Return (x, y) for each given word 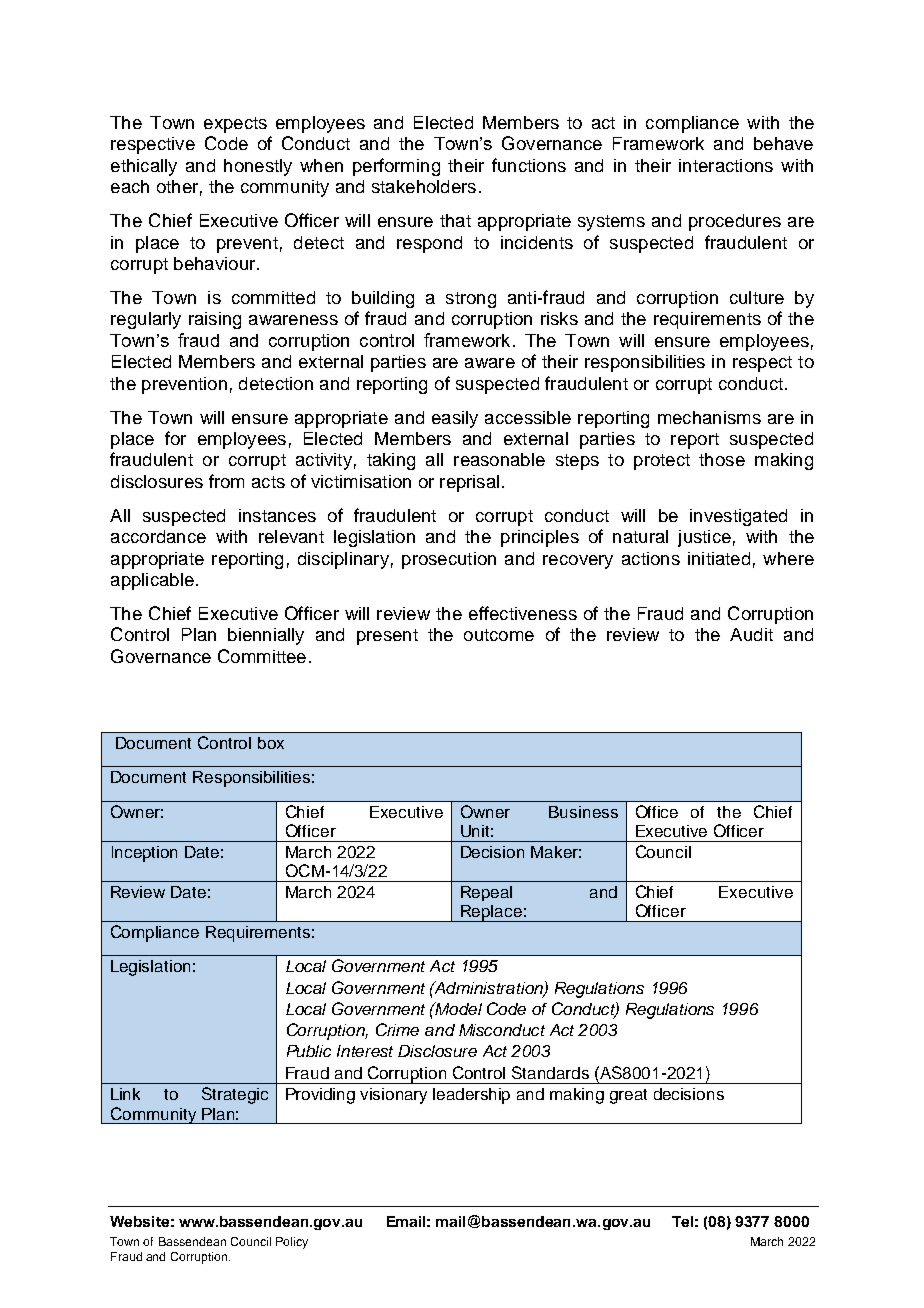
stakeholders (424, 186)
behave (783, 143)
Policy (292, 1243)
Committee (262, 656)
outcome (499, 635)
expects (235, 125)
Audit (751, 634)
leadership (471, 1096)
